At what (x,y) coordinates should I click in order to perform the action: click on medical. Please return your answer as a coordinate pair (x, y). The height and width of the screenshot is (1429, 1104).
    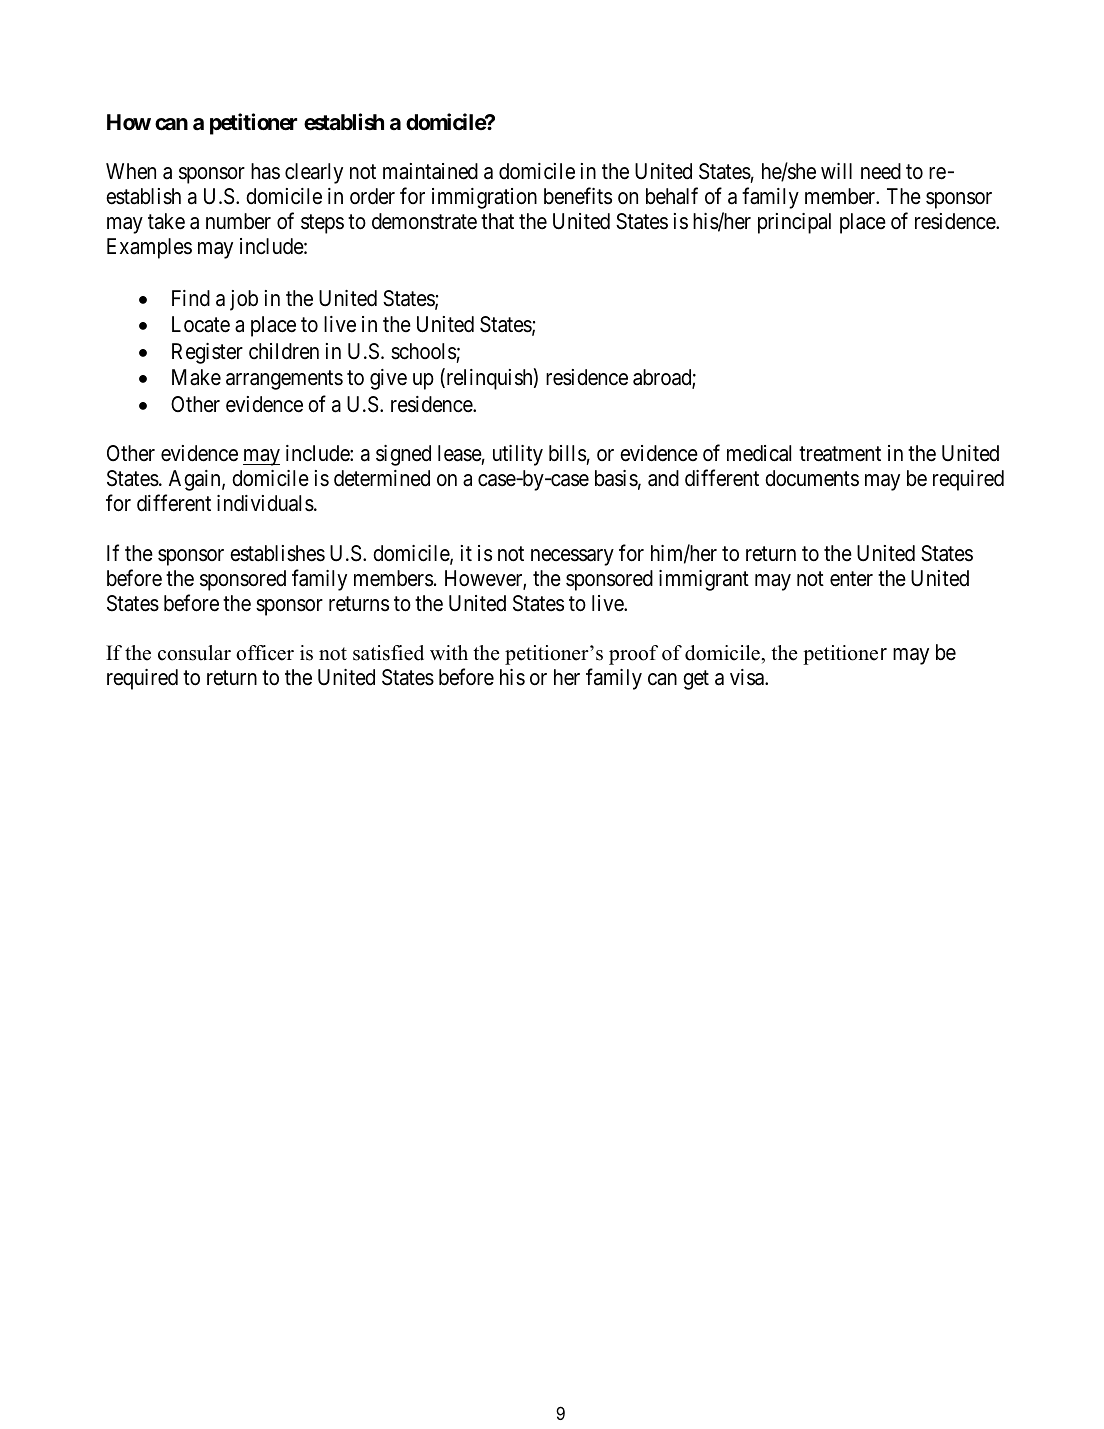
    Looking at the image, I should click on (759, 453).
